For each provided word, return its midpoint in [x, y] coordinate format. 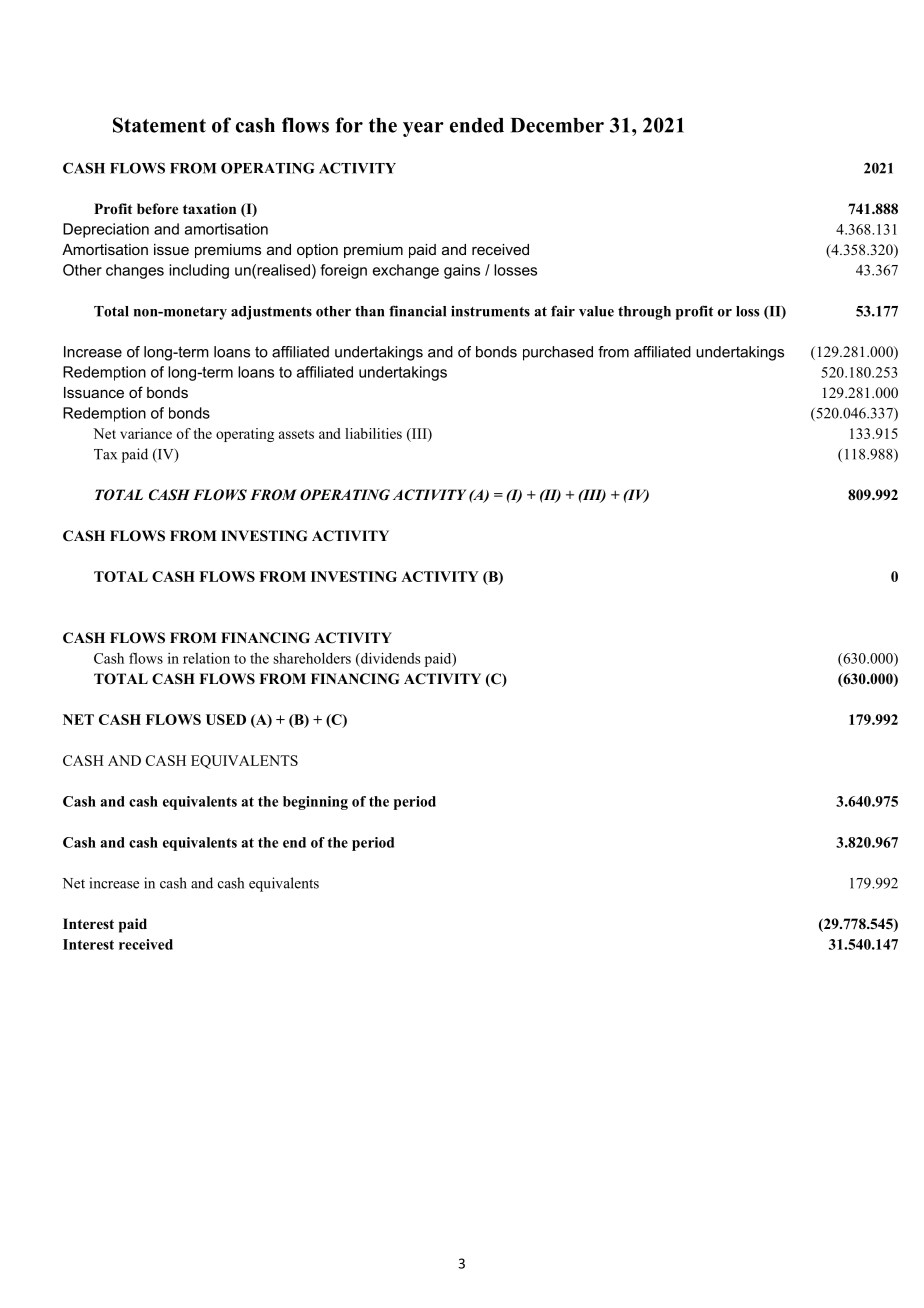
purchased [558, 353]
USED [226, 719]
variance [146, 433]
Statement [159, 125]
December [557, 125]
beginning [315, 803]
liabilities [373, 433]
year [423, 129]
